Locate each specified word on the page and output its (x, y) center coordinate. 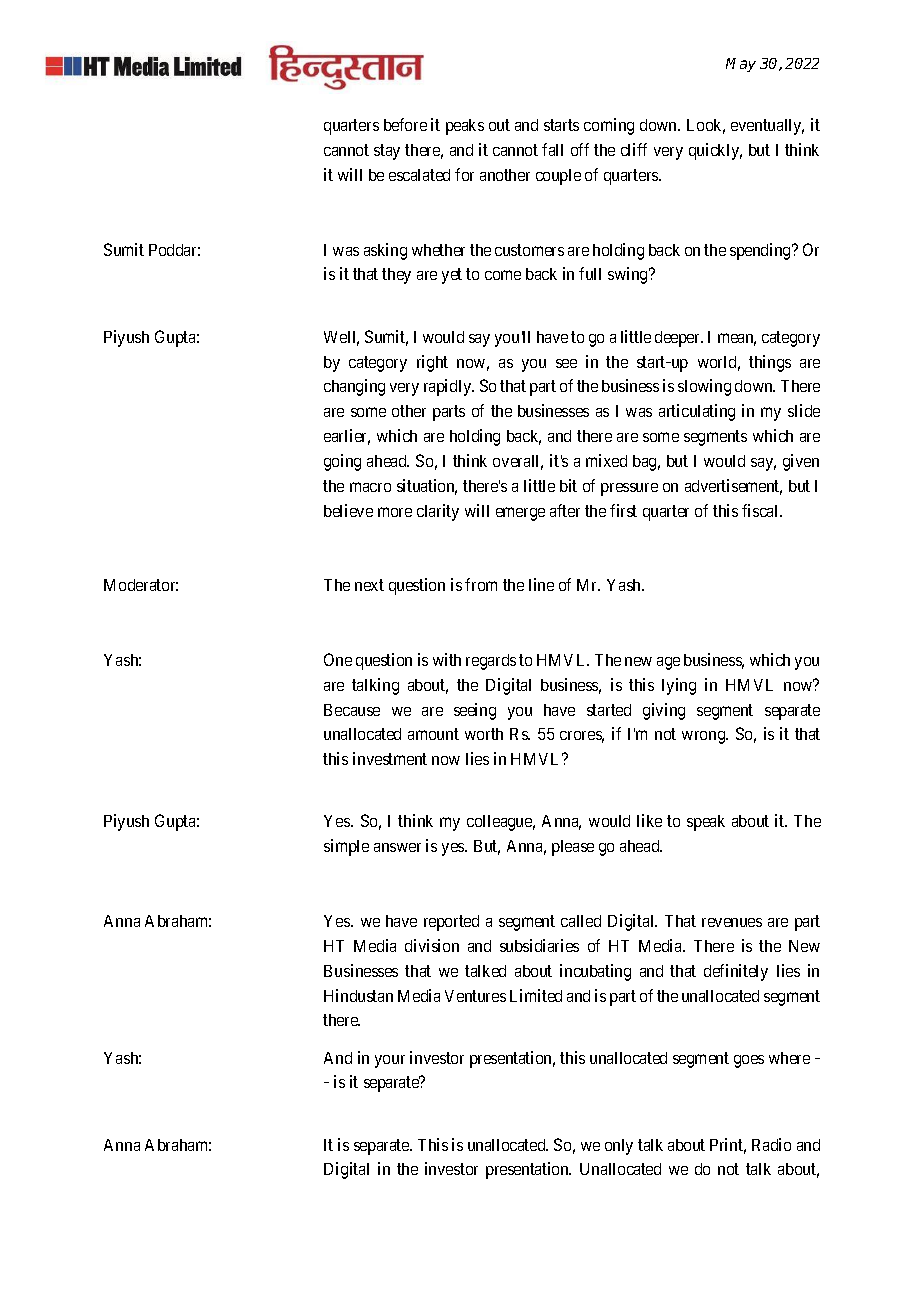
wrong (705, 737)
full (590, 273)
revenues (732, 922)
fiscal (761, 510)
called (581, 921)
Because (352, 710)
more (395, 512)
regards (491, 662)
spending (761, 251)
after (565, 510)
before (405, 124)
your (390, 1061)
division (432, 945)
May (741, 65)
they (396, 276)
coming (609, 126)
